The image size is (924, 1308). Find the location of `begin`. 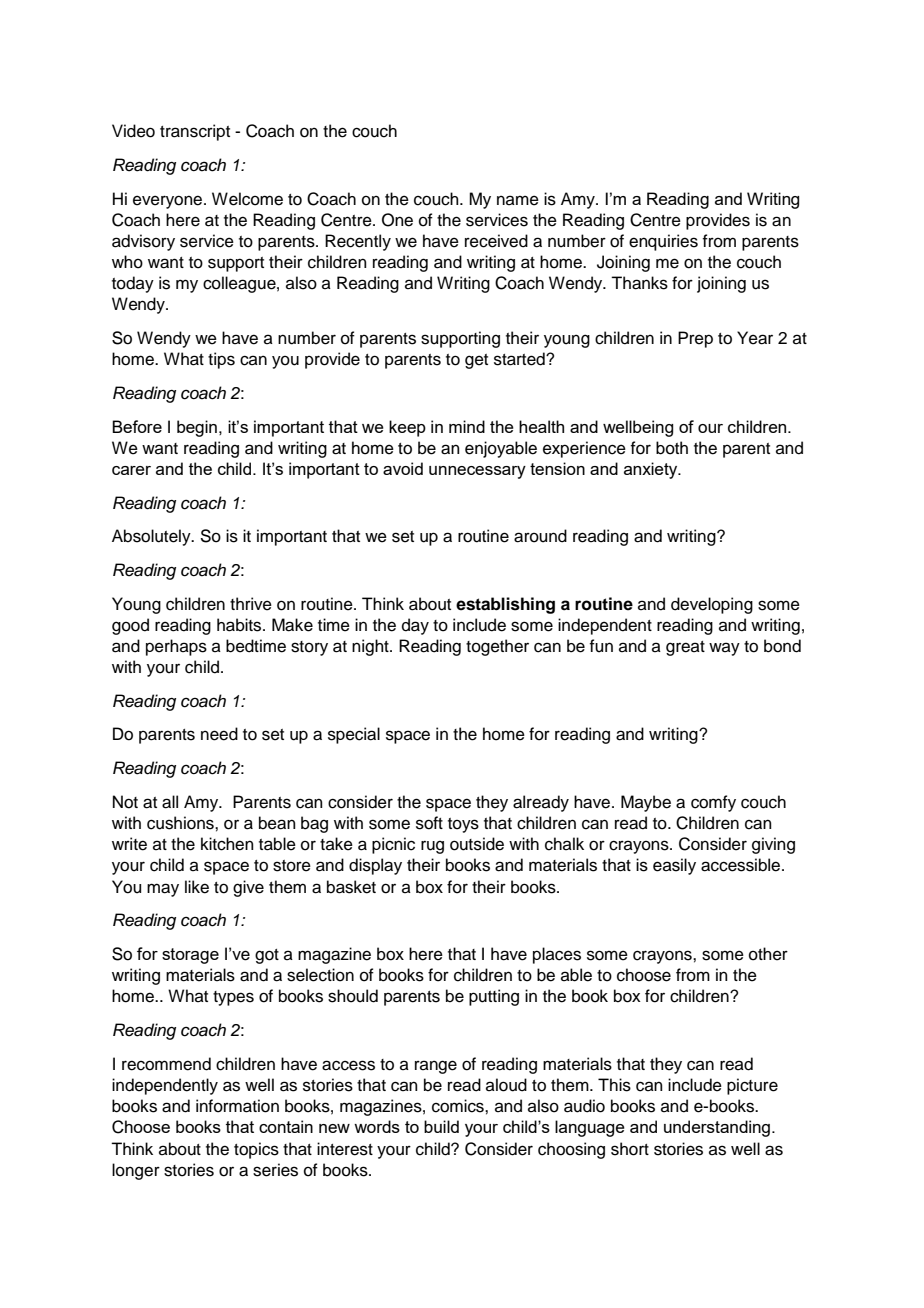

begin is located at coordinates (197, 428).
